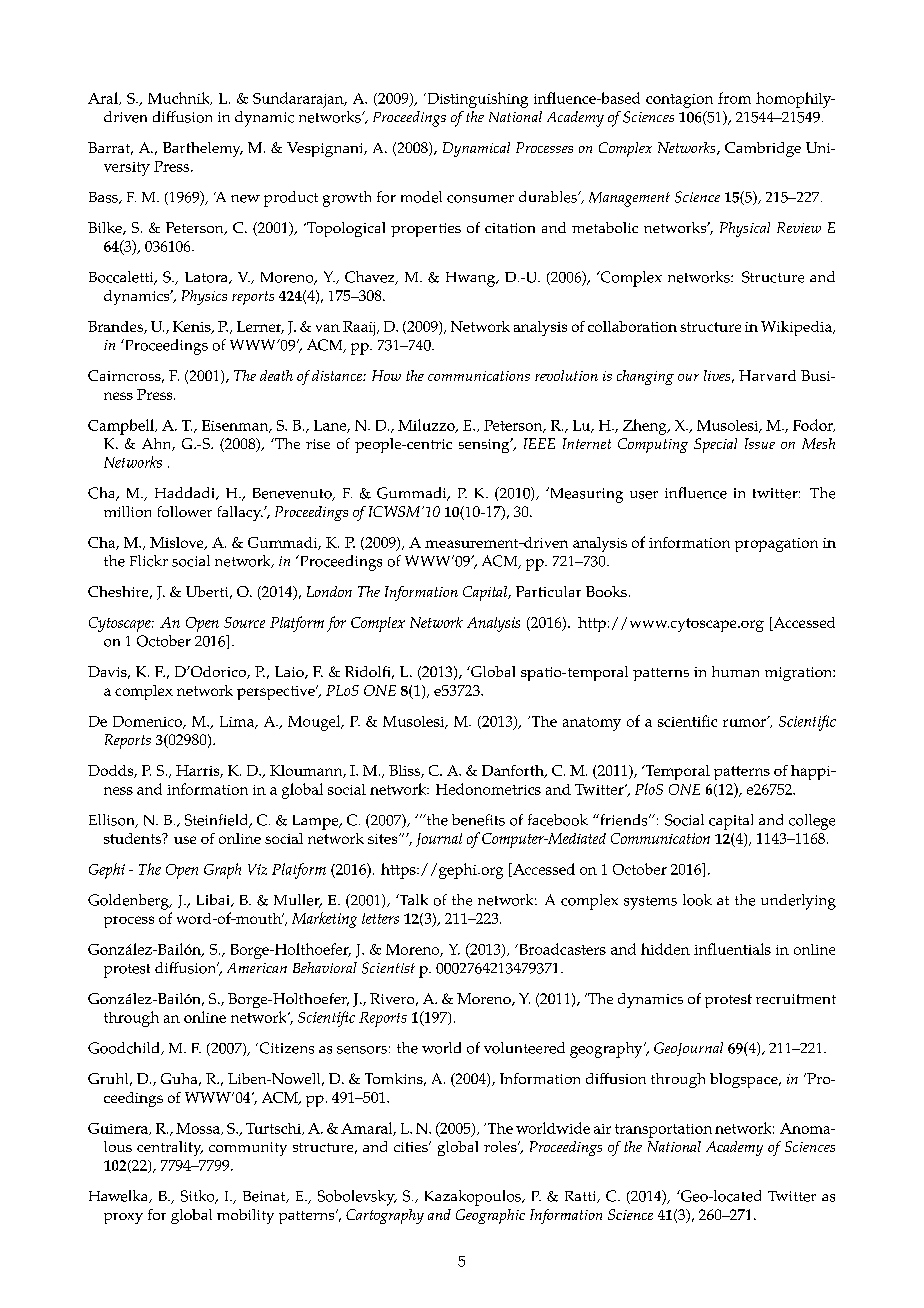  I want to click on How, so click(386, 375).
